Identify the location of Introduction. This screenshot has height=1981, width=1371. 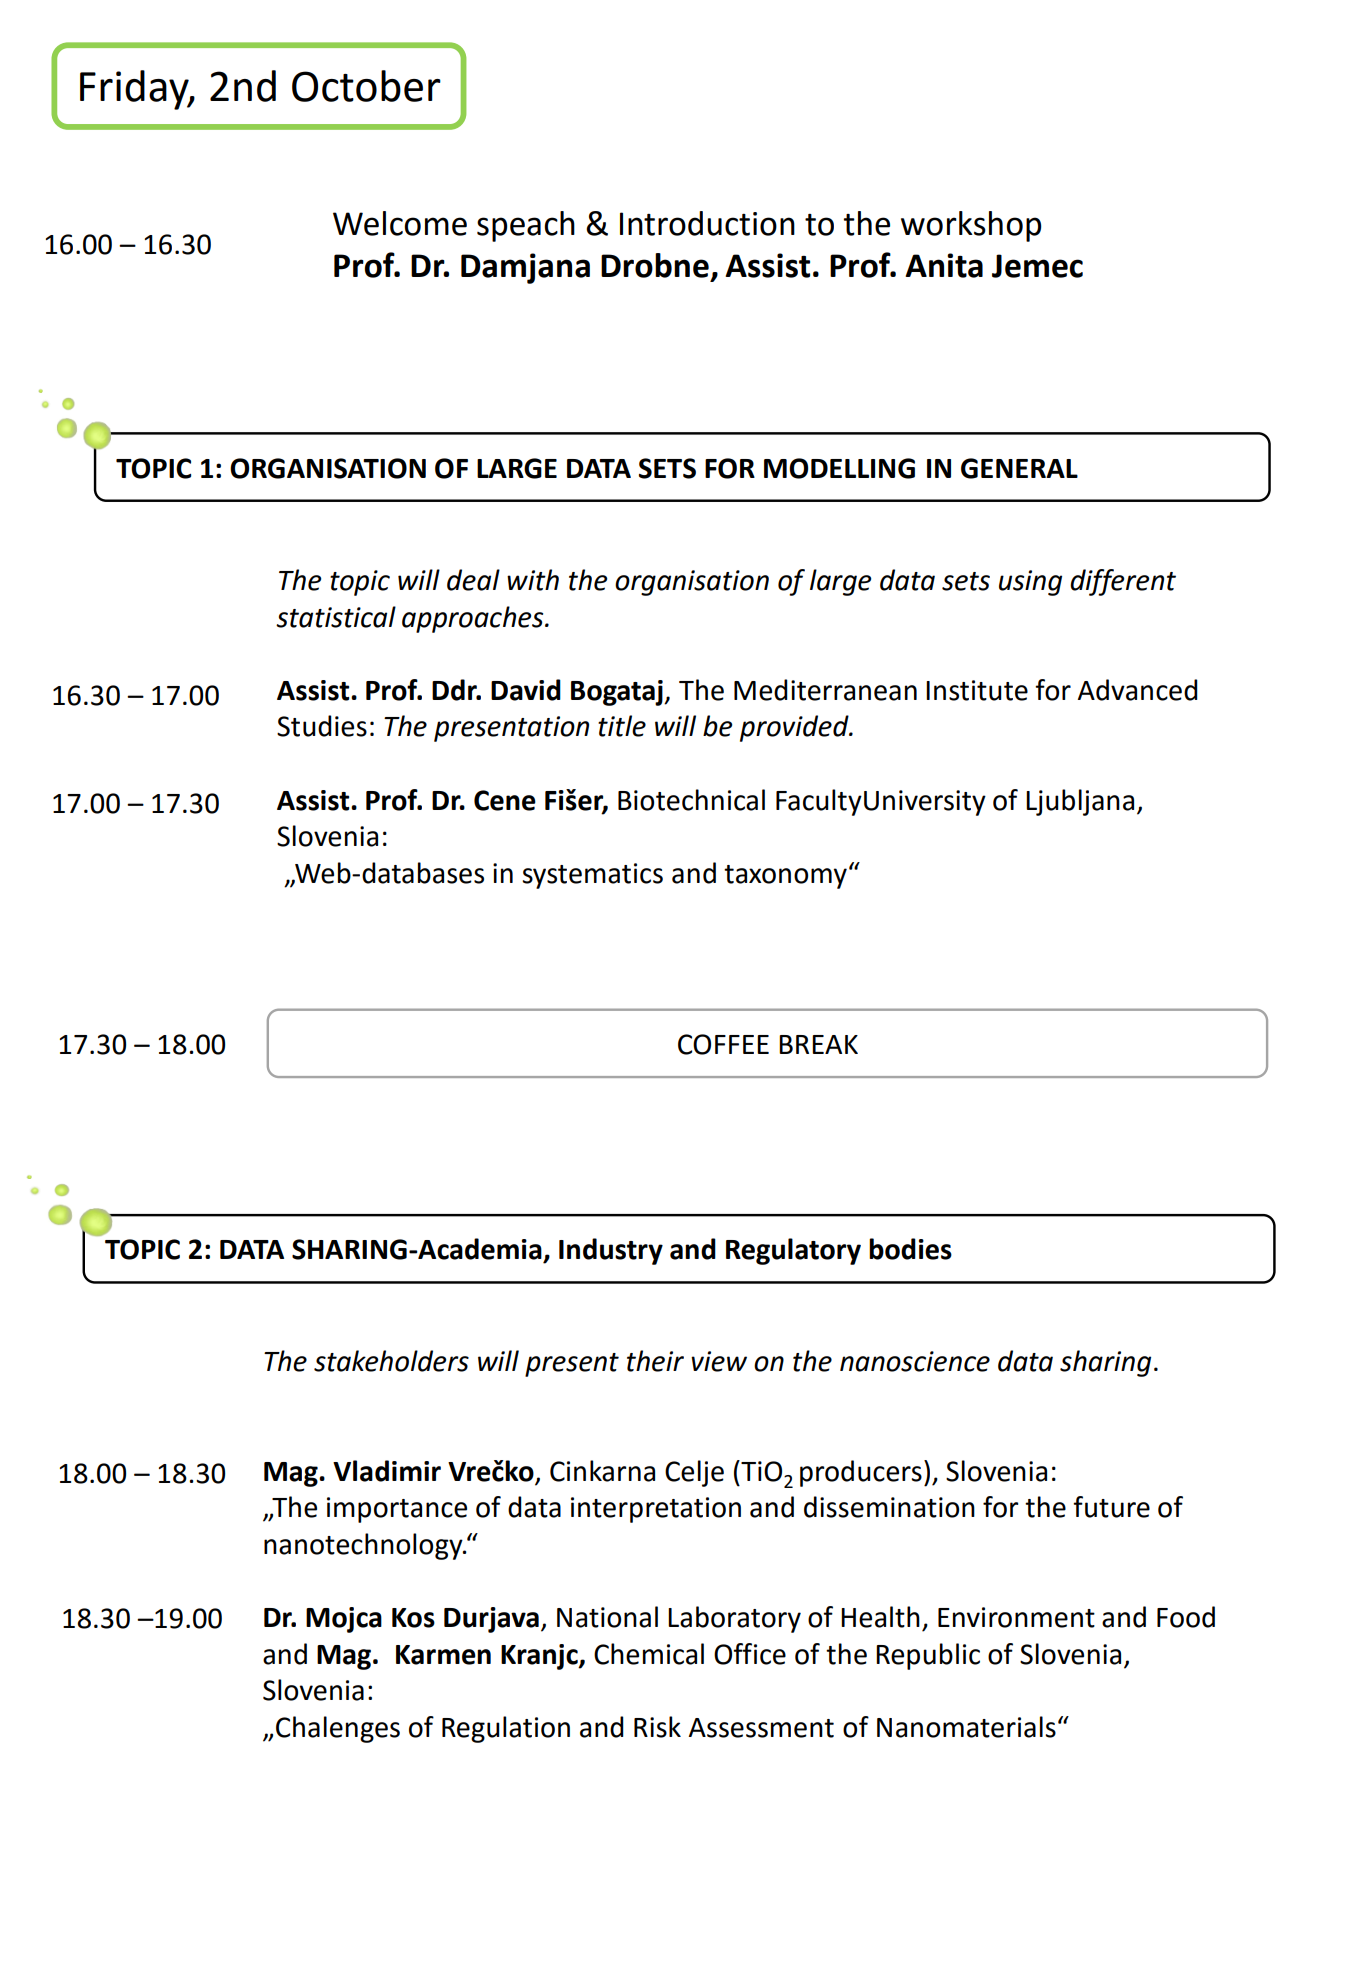
(707, 223).
